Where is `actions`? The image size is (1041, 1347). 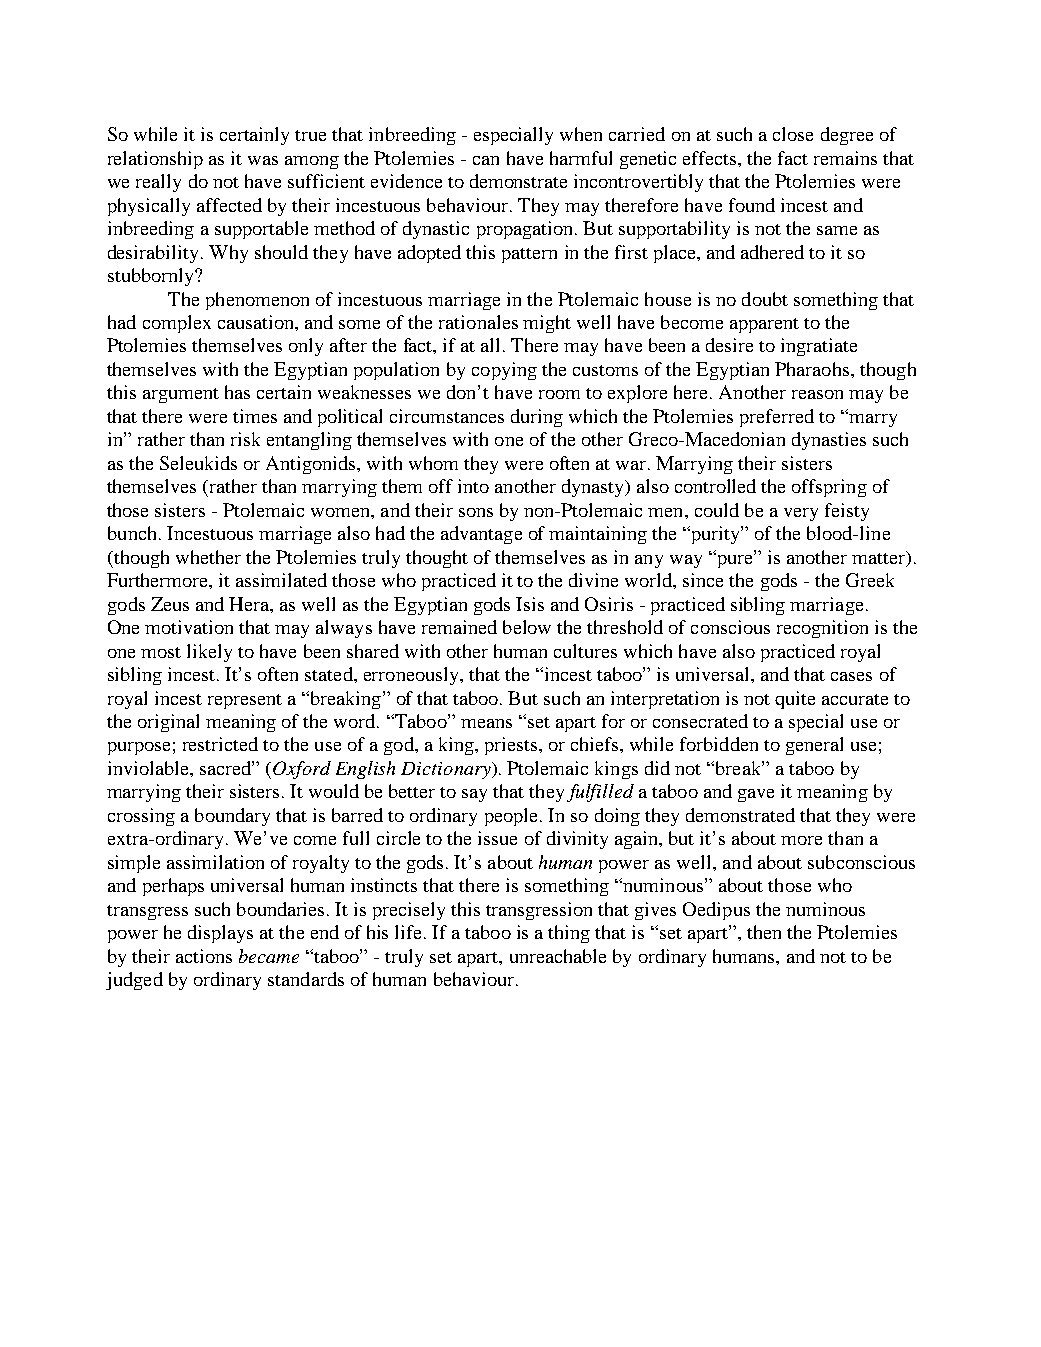
actions is located at coordinates (204, 956).
